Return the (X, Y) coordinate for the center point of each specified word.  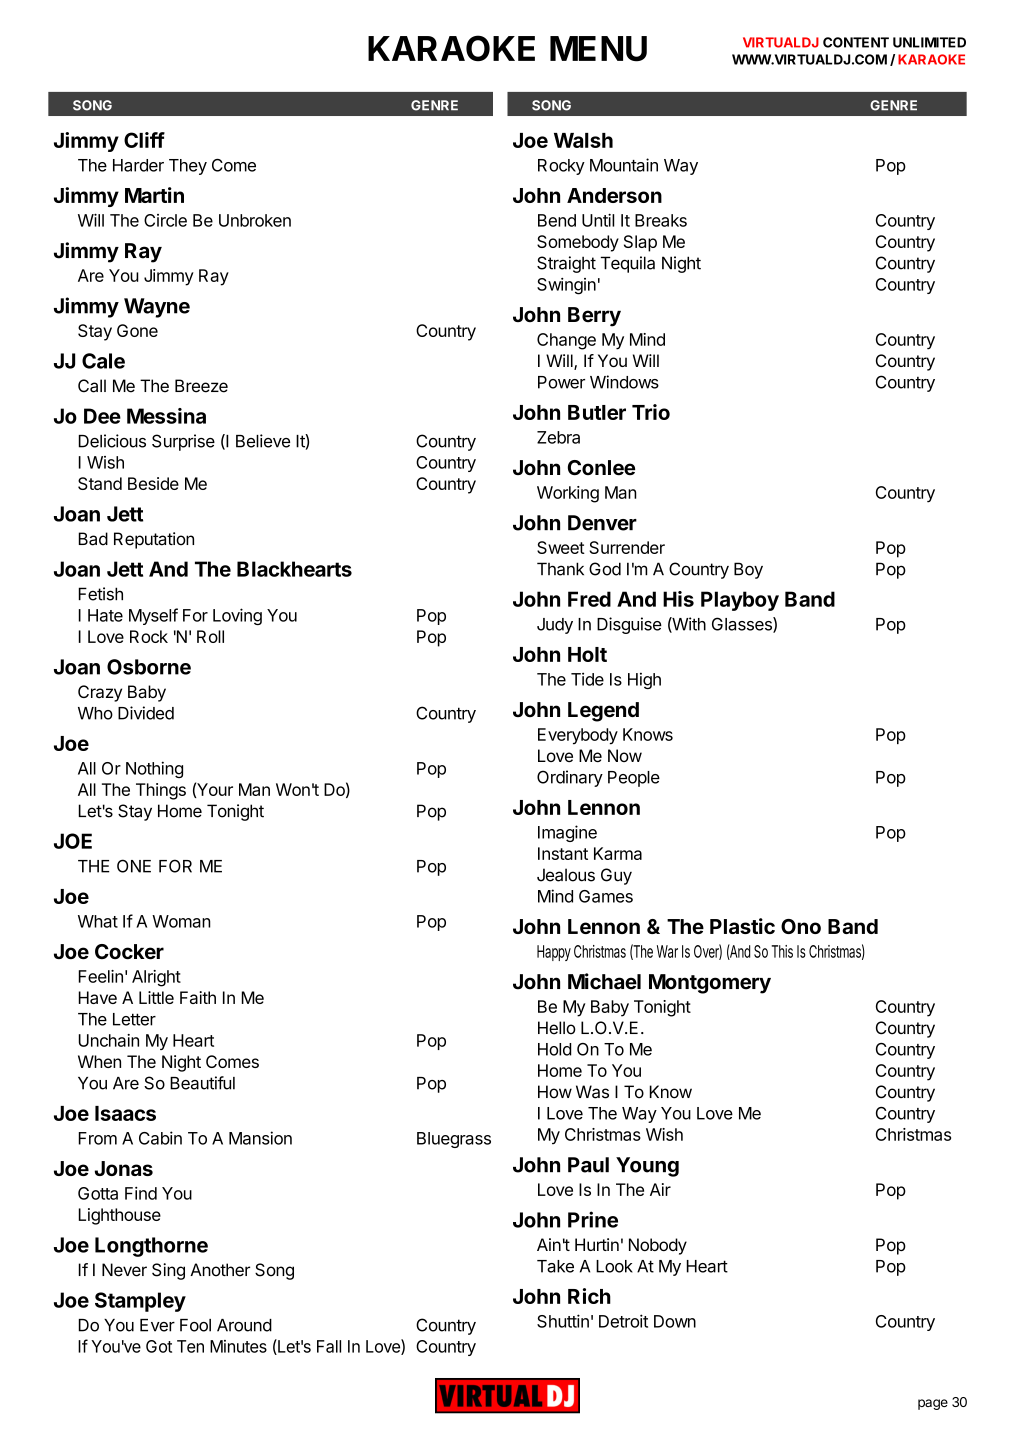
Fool (195, 1325)
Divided (146, 713)
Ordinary (570, 778)
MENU (598, 49)
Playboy (740, 601)
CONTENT (856, 42)
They (188, 167)
